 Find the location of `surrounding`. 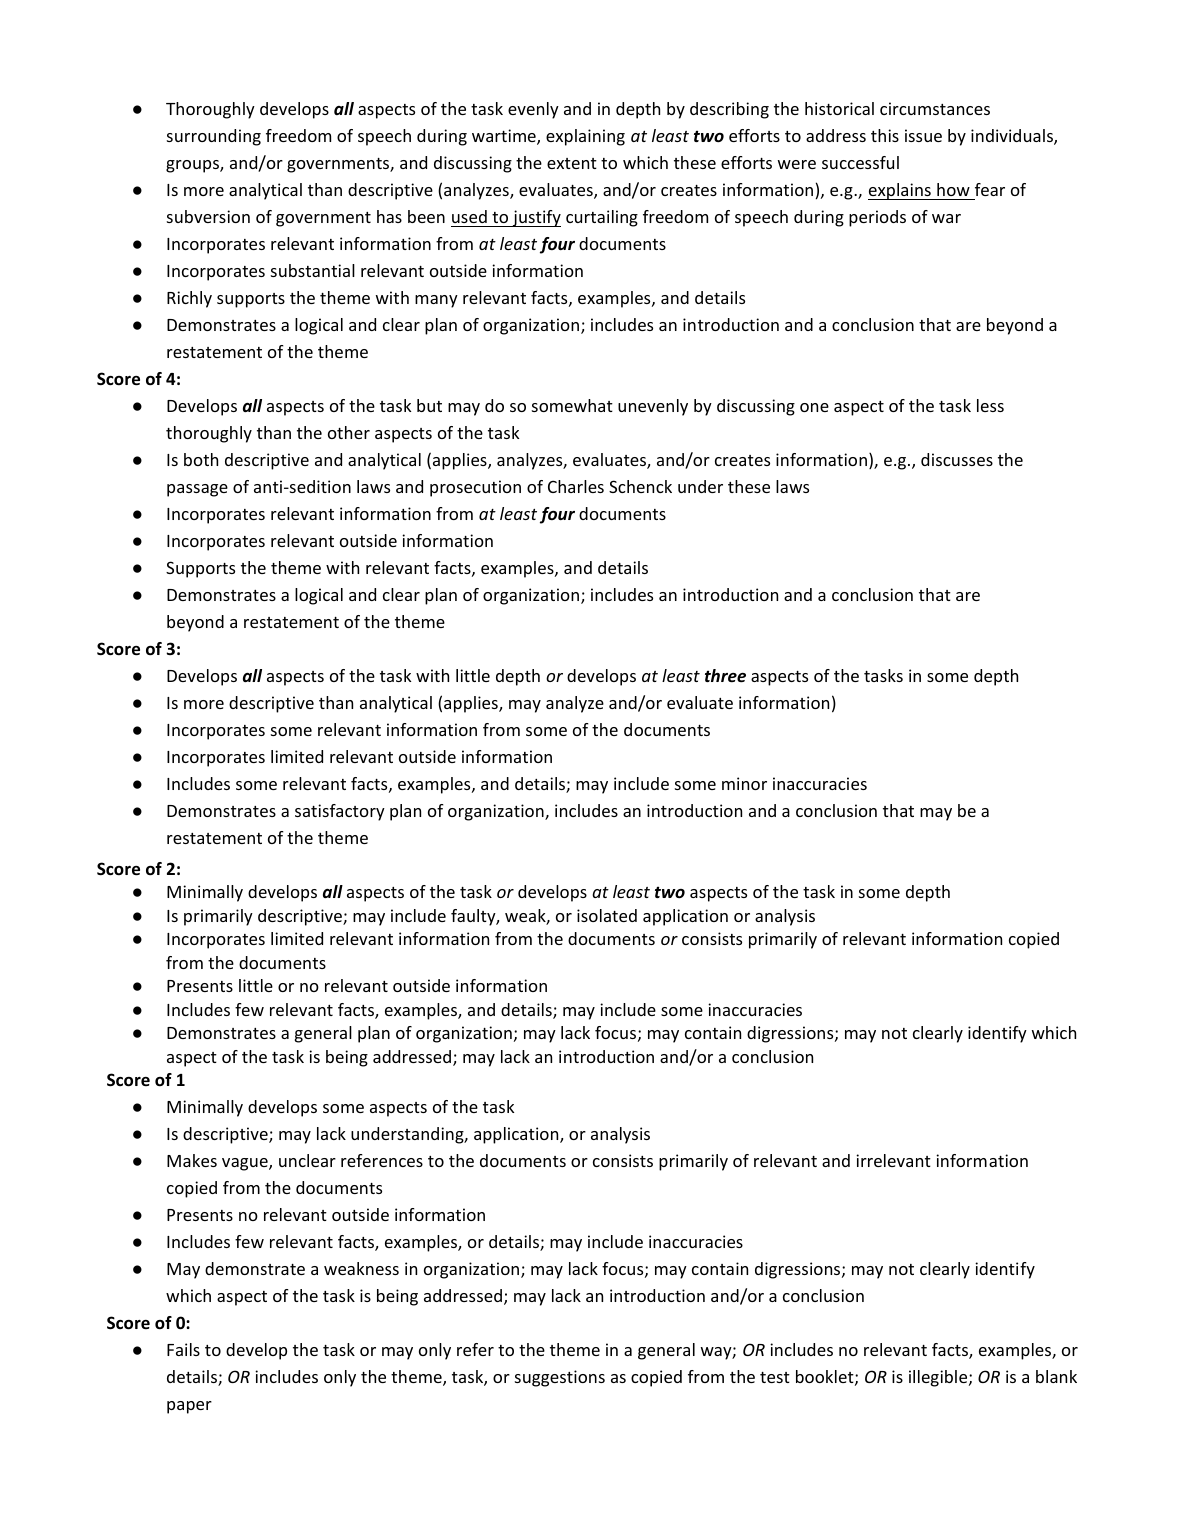

surrounding is located at coordinates (214, 137).
